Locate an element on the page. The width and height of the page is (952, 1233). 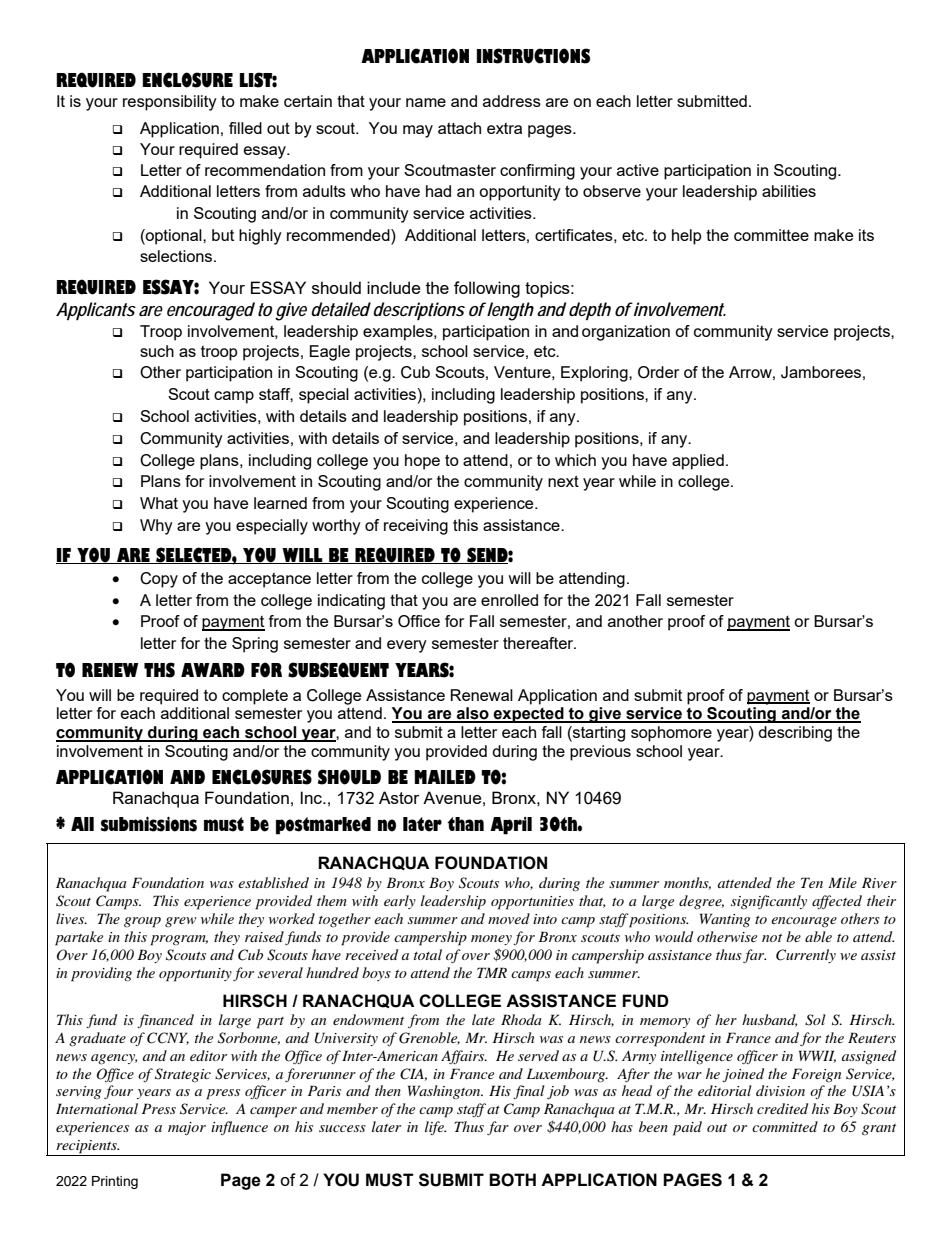
Copy is located at coordinates (159, 580).
